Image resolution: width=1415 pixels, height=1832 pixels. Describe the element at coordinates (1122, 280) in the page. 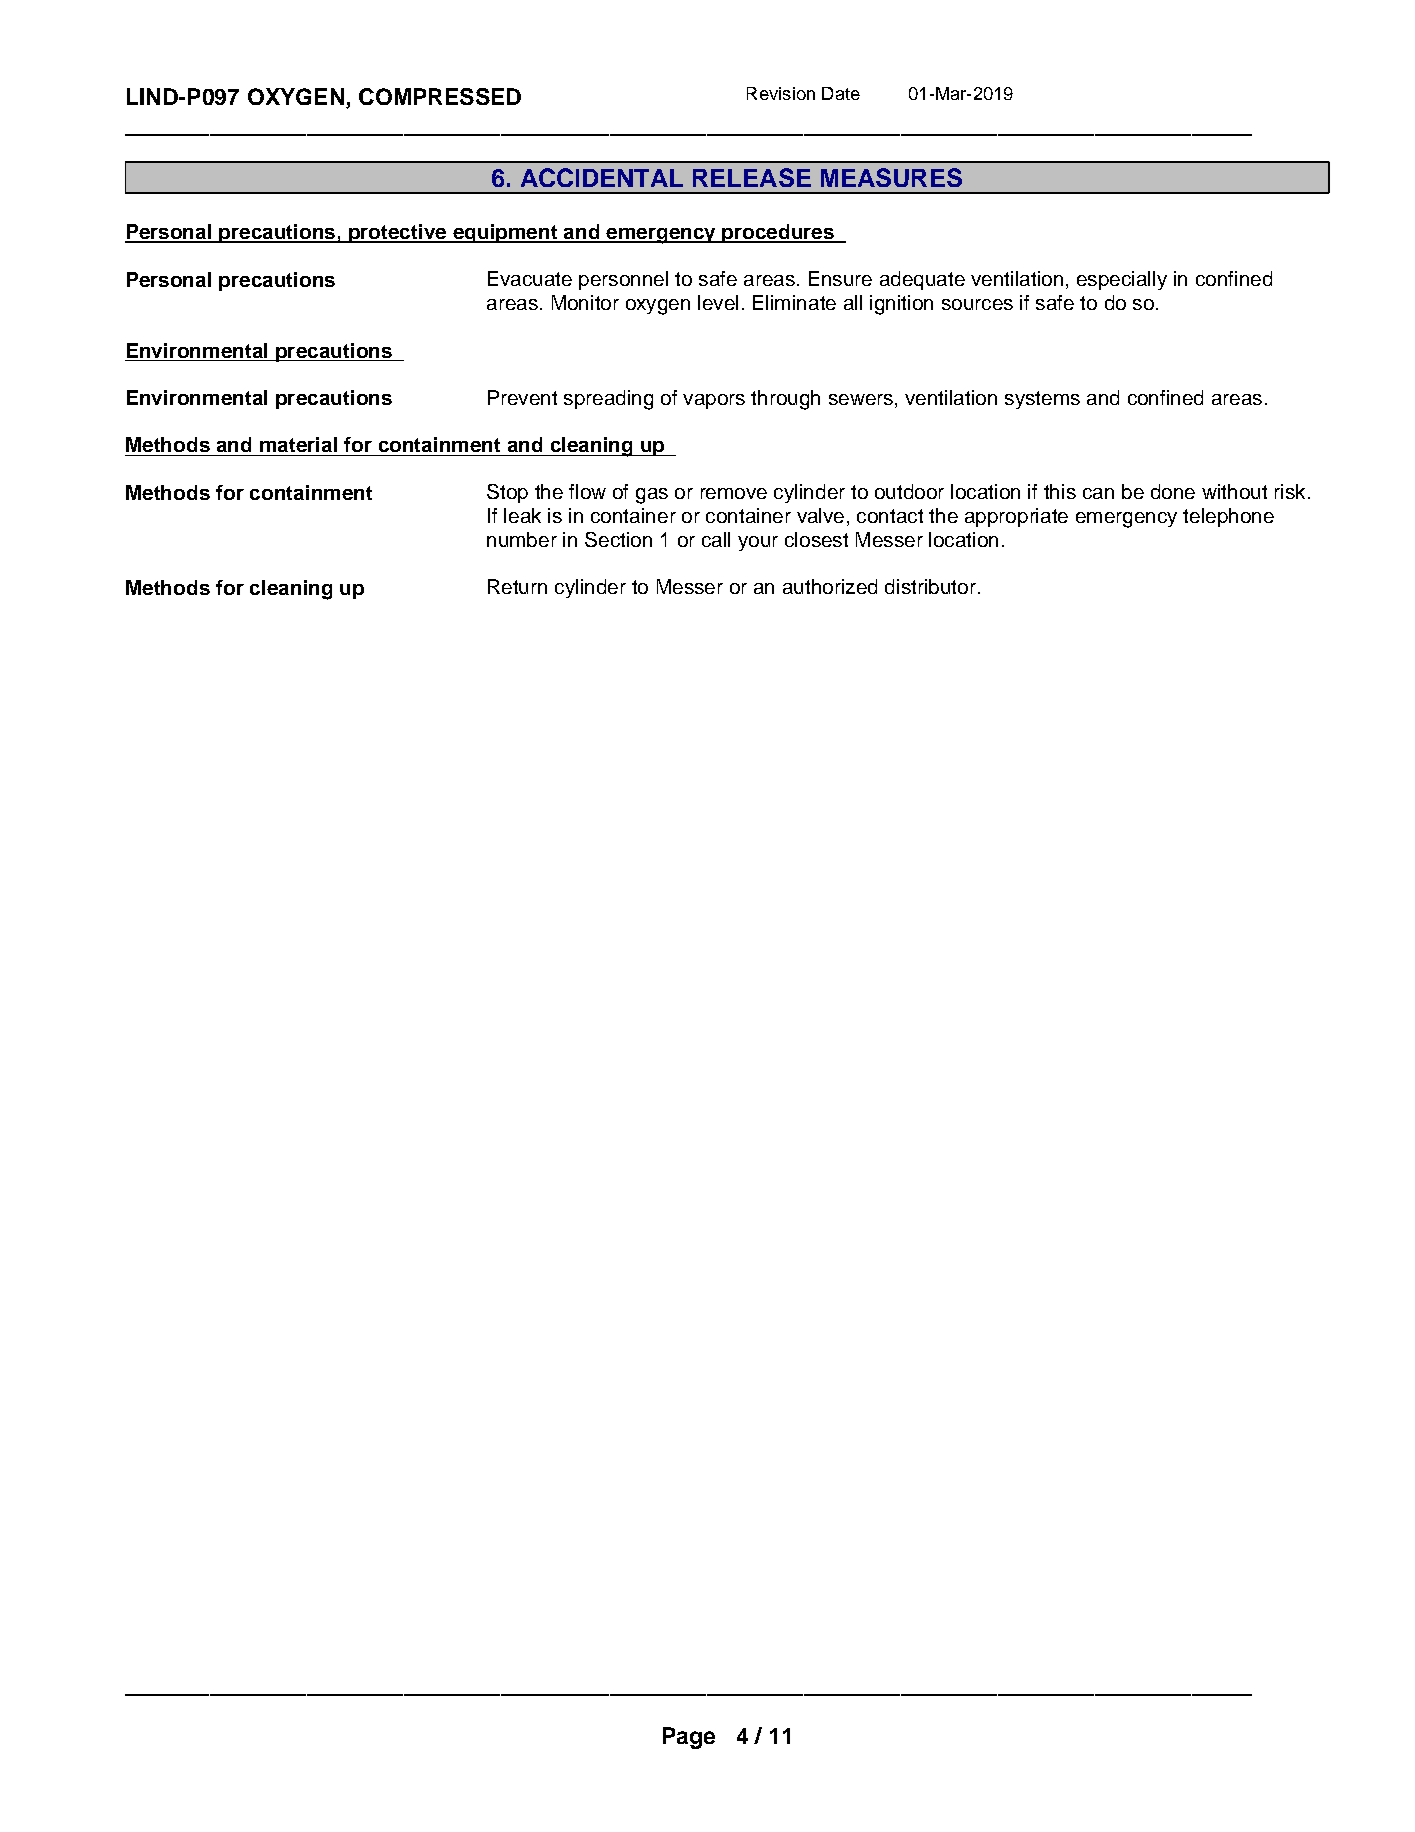

I see `especially` at that location.
